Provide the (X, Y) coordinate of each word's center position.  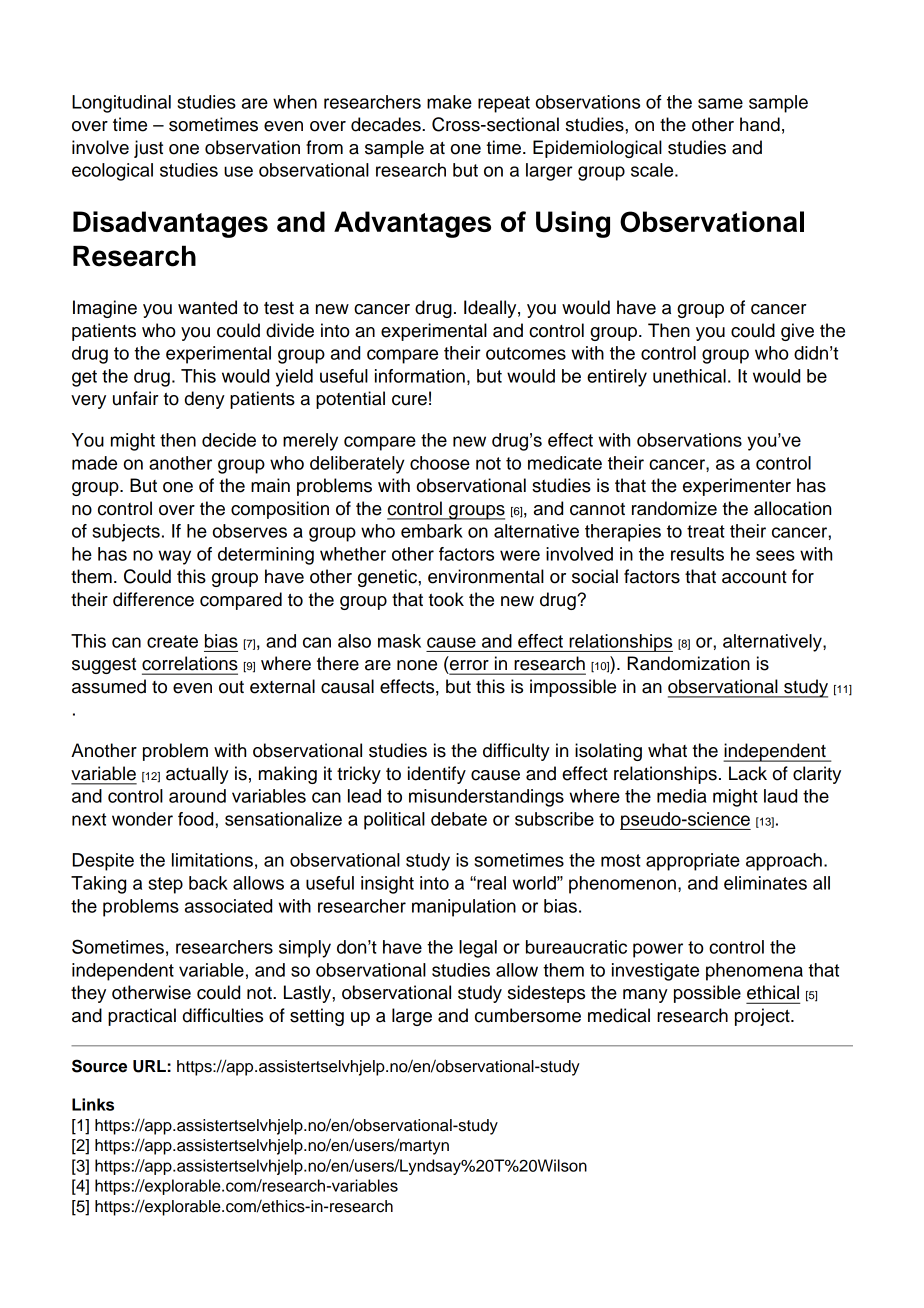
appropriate (693, 862)
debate (459, 819)
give (797, 332)
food (197, 819)
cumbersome (528, 1015)
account (754, 577)
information (420, 376)
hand (760, 124)
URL (149, 1066)
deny (205, 400)
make (449, 102)
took (446, 599)
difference (153, 599)
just (148, 149)
